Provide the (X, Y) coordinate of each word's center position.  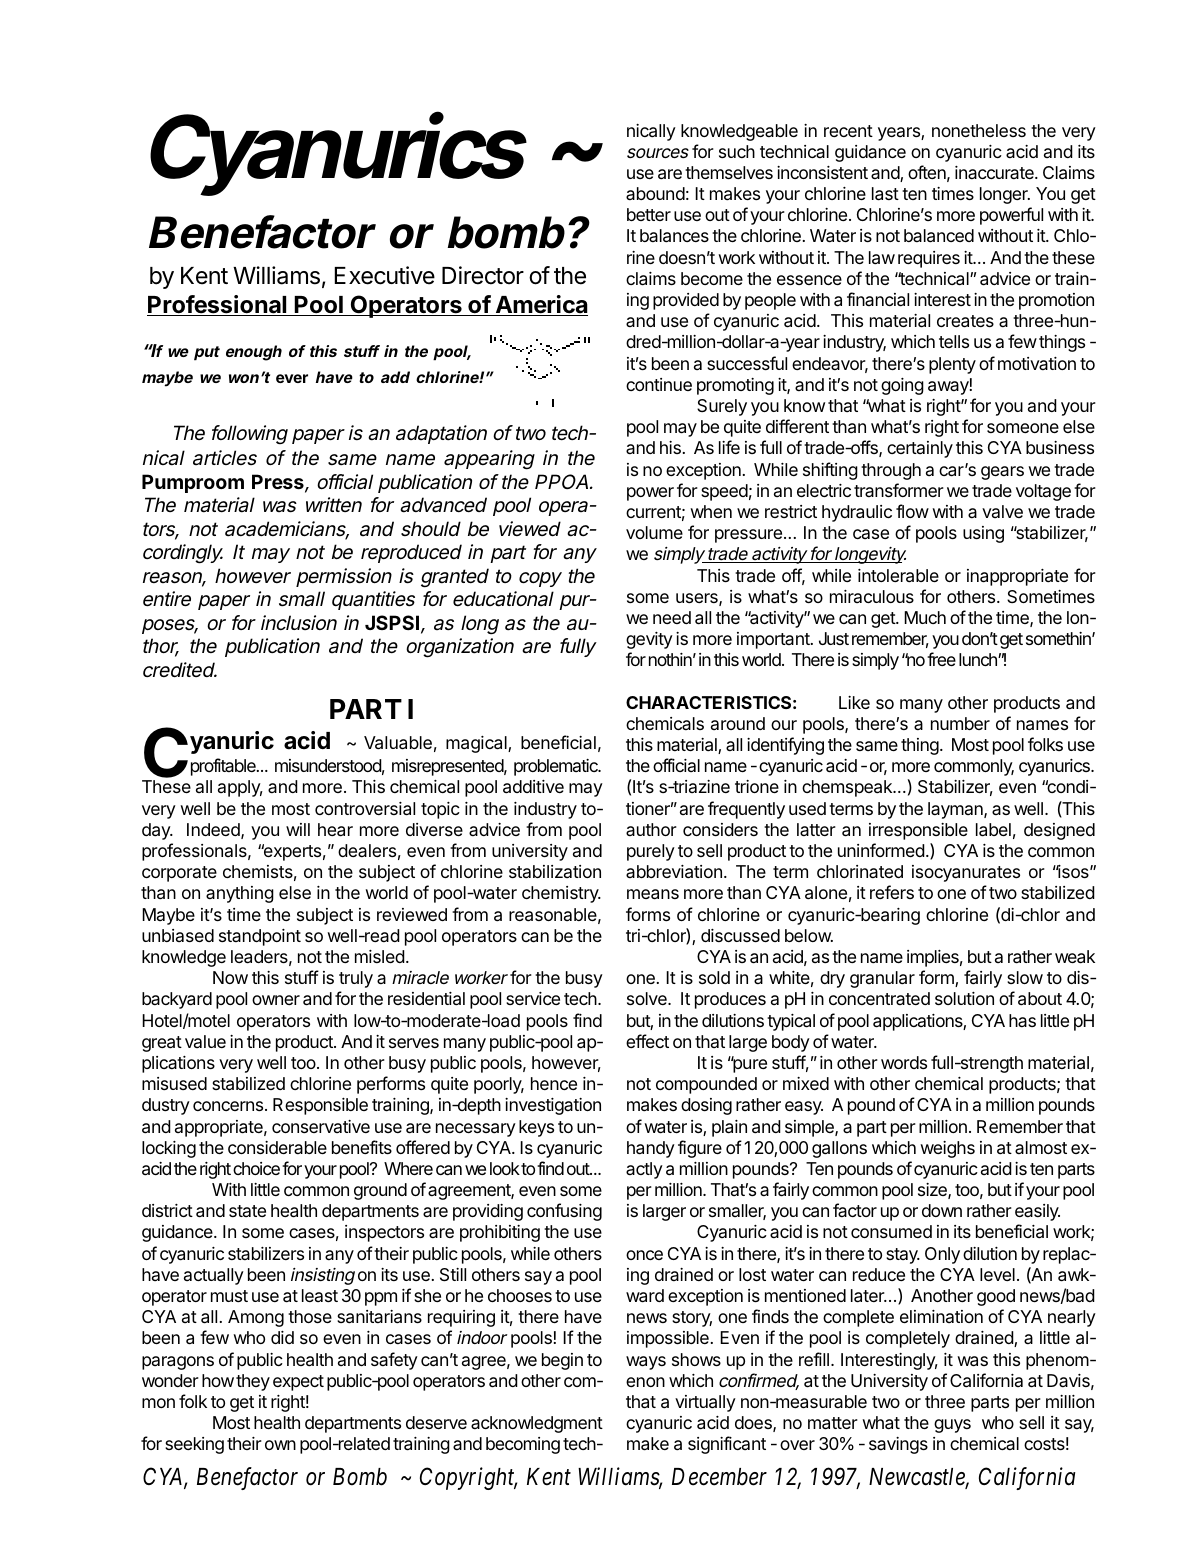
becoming (523, 1445)
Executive (385, 275)
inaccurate (995, 172)
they (253, 1382)
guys (952, 1426)
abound (655, 193)
